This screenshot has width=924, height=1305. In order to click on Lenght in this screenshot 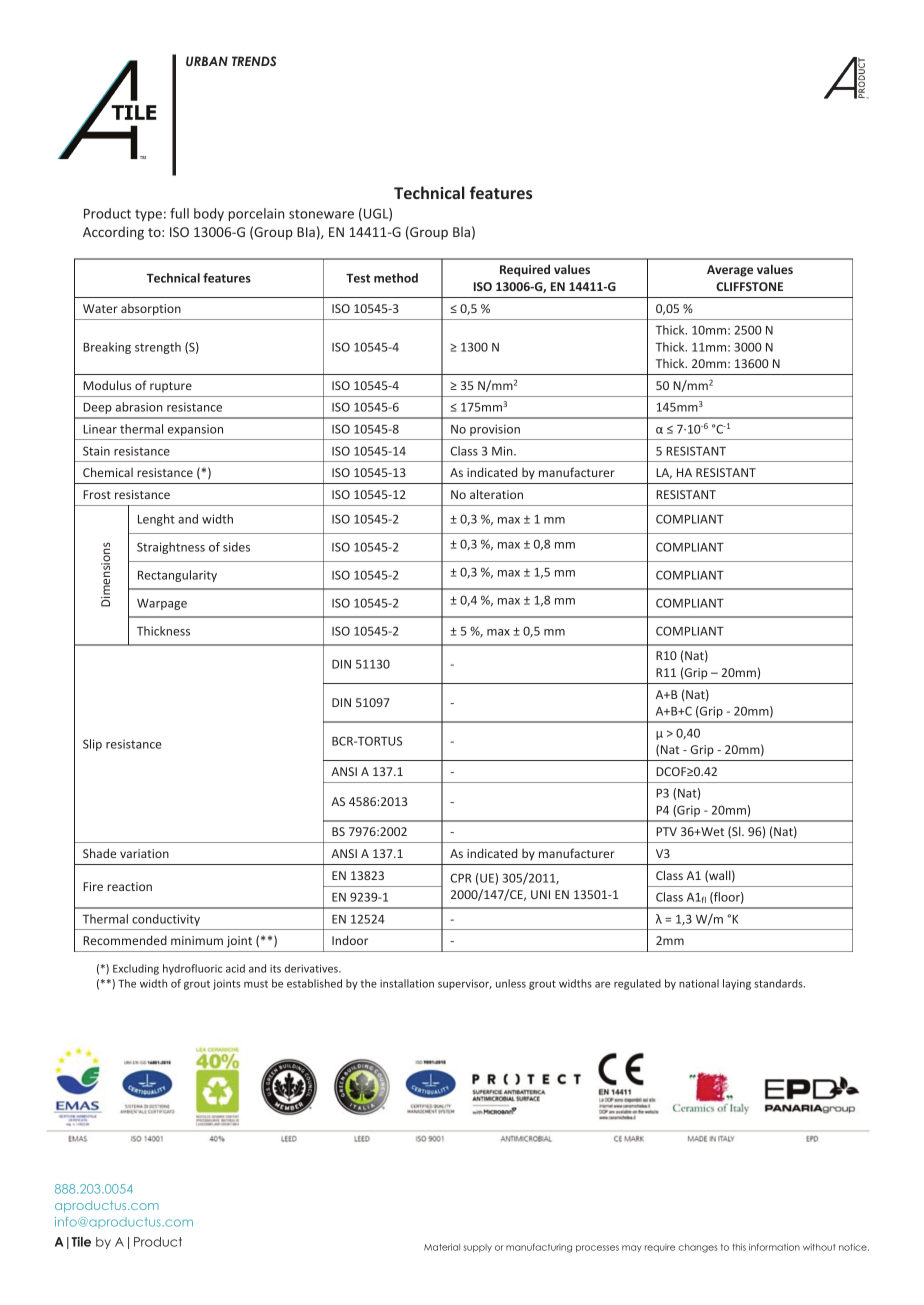, I will do `click(156, 520)`.
